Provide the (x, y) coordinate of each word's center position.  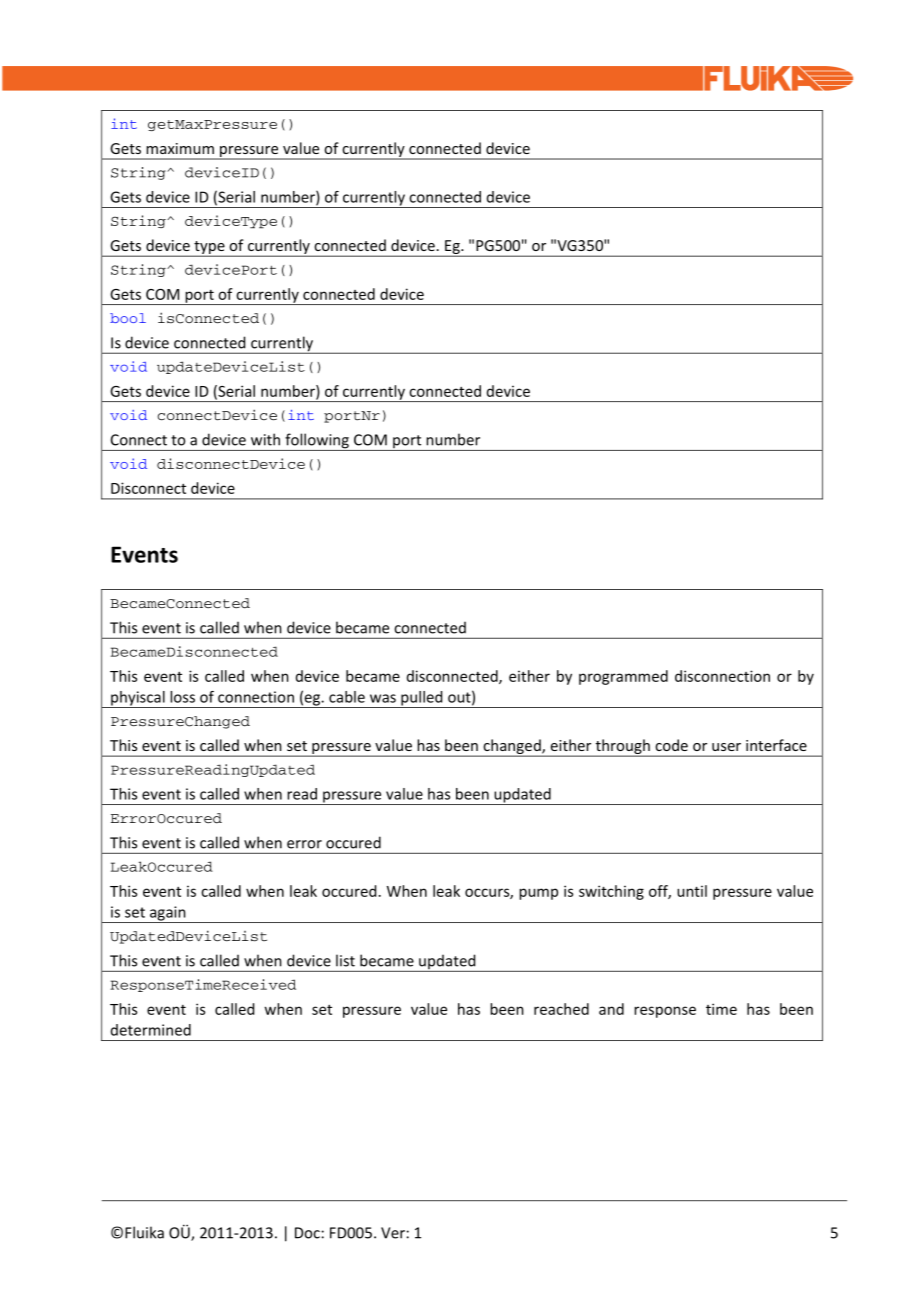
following (317, 442)
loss (182, 697)
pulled (422, 699)
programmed (623, 677)
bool (128, 318)
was (383, 698)
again (167, 914)
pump (538, 894)
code (671, 745)
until (692, 891)
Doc (307, 1233)
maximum (180, 148)
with (265, 439)
